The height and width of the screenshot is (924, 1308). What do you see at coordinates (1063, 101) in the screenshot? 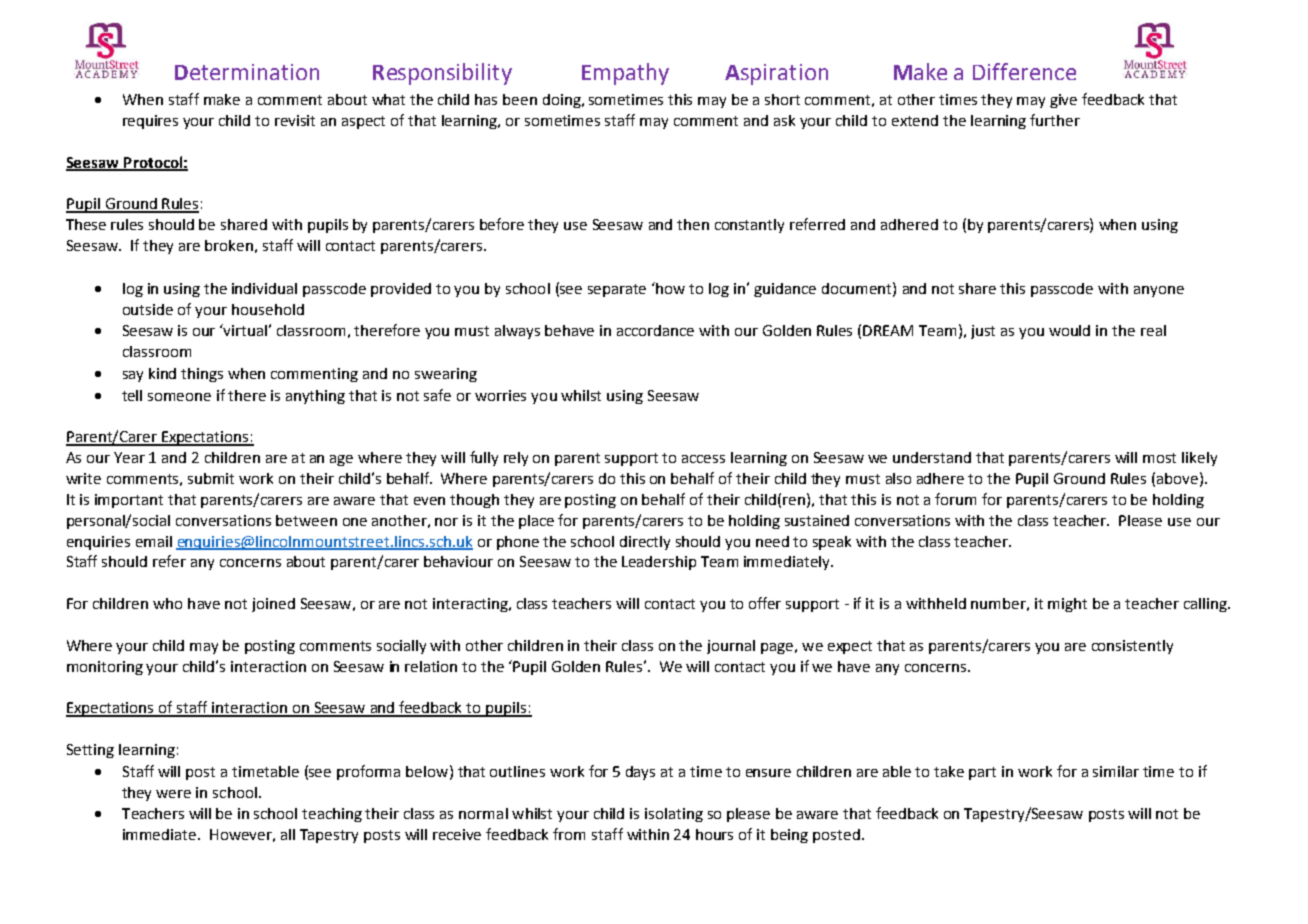
I see `give` at bounding box center [1063, 101].
